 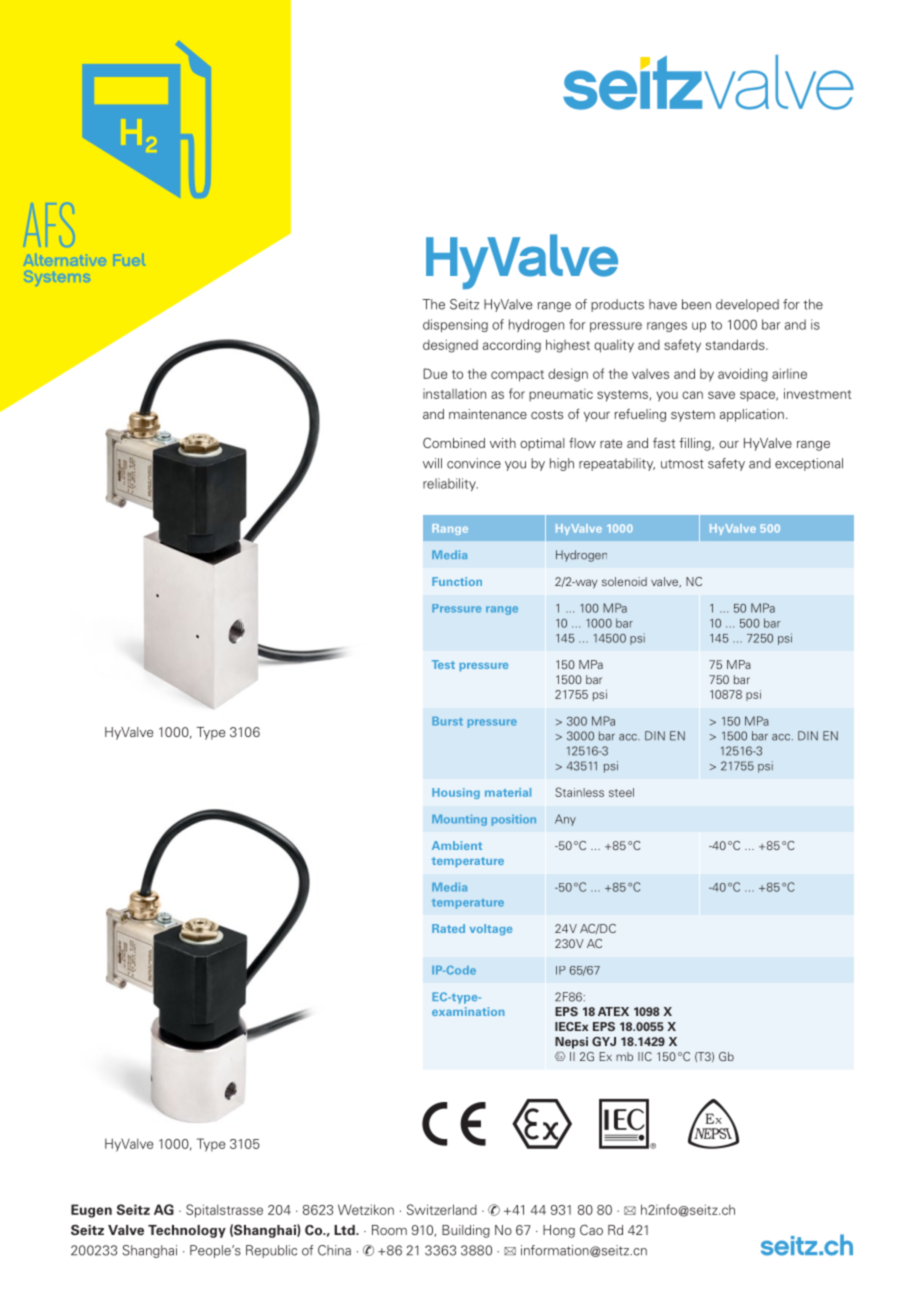 What do you see at coordinates (736, 344) in the screenshot?
I see `standards` at bounding box center [736, 344].
